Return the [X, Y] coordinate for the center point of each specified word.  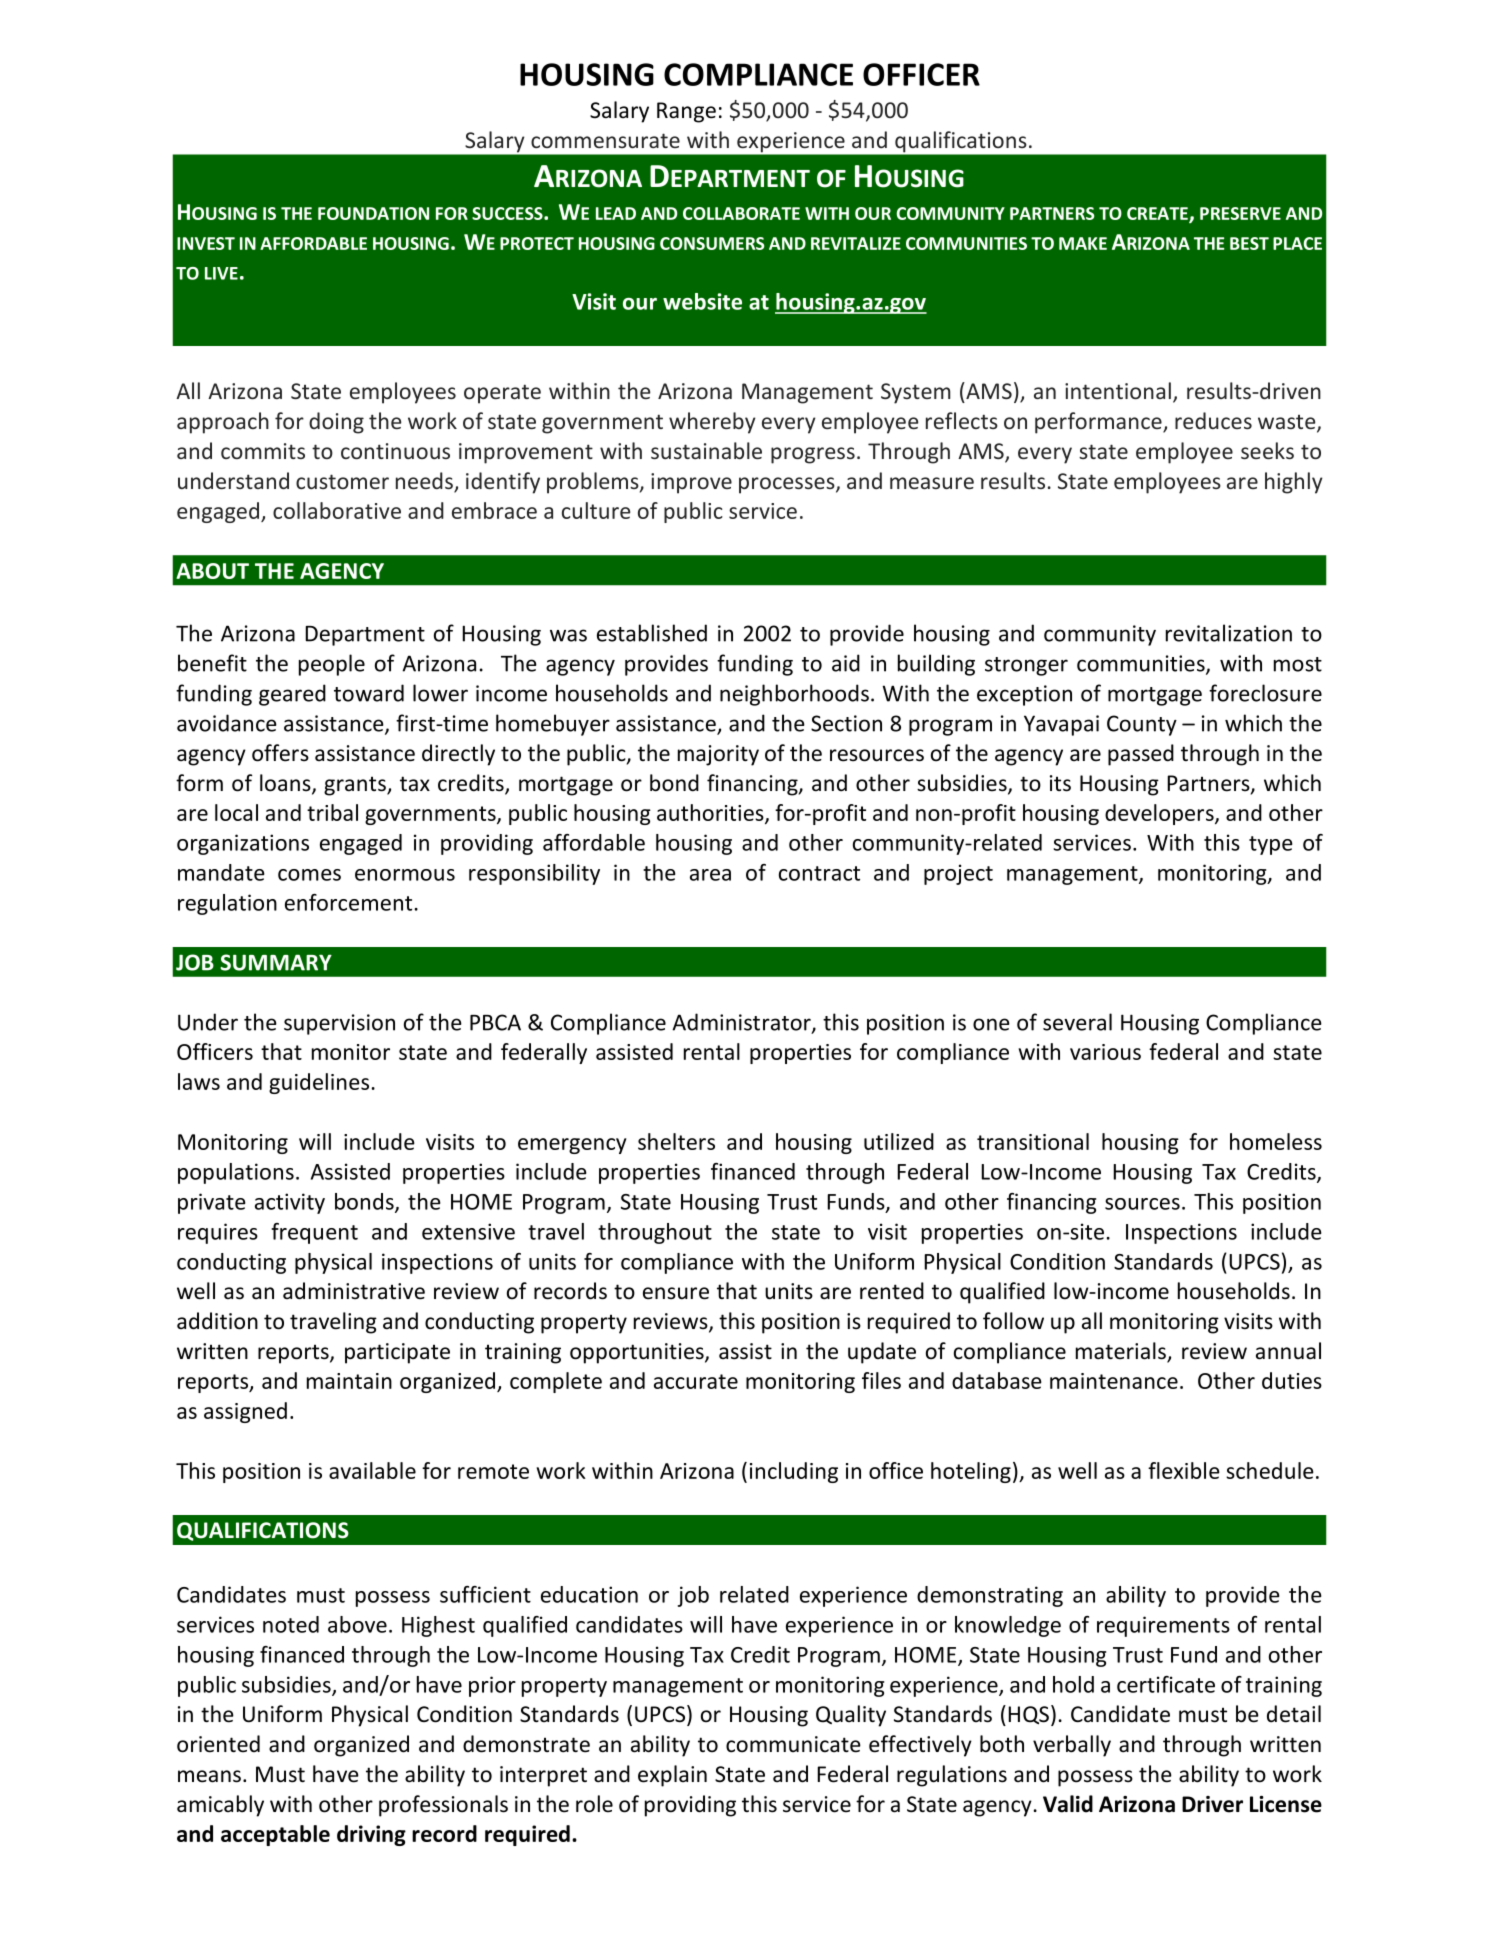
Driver [1212, 1804]
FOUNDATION [373, 213]
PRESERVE [1240, 213]
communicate [793, 1744]
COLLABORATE [741, 213]
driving [371, 1835]
